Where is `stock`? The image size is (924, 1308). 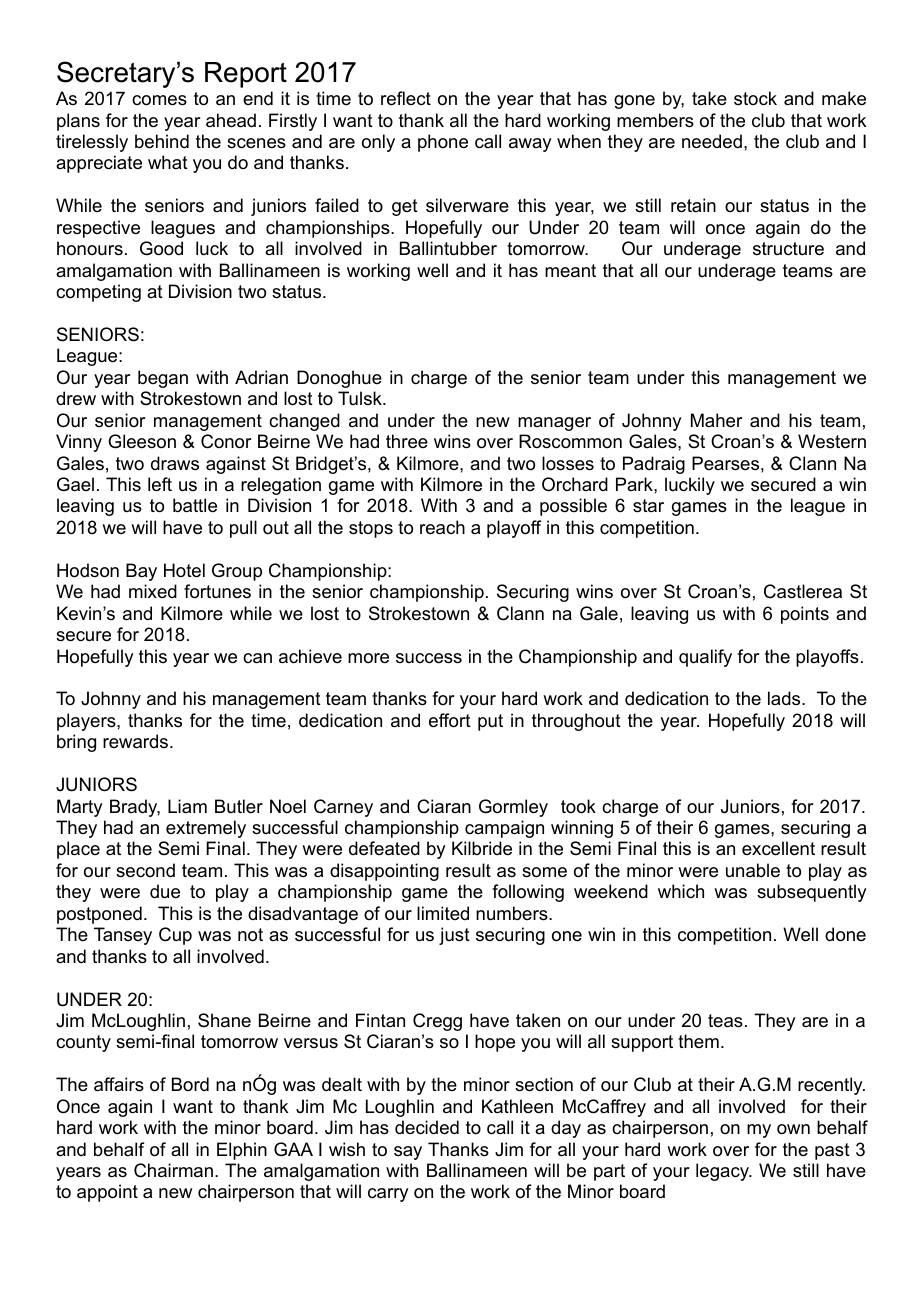 stock is located at coordinates (755, 98).
